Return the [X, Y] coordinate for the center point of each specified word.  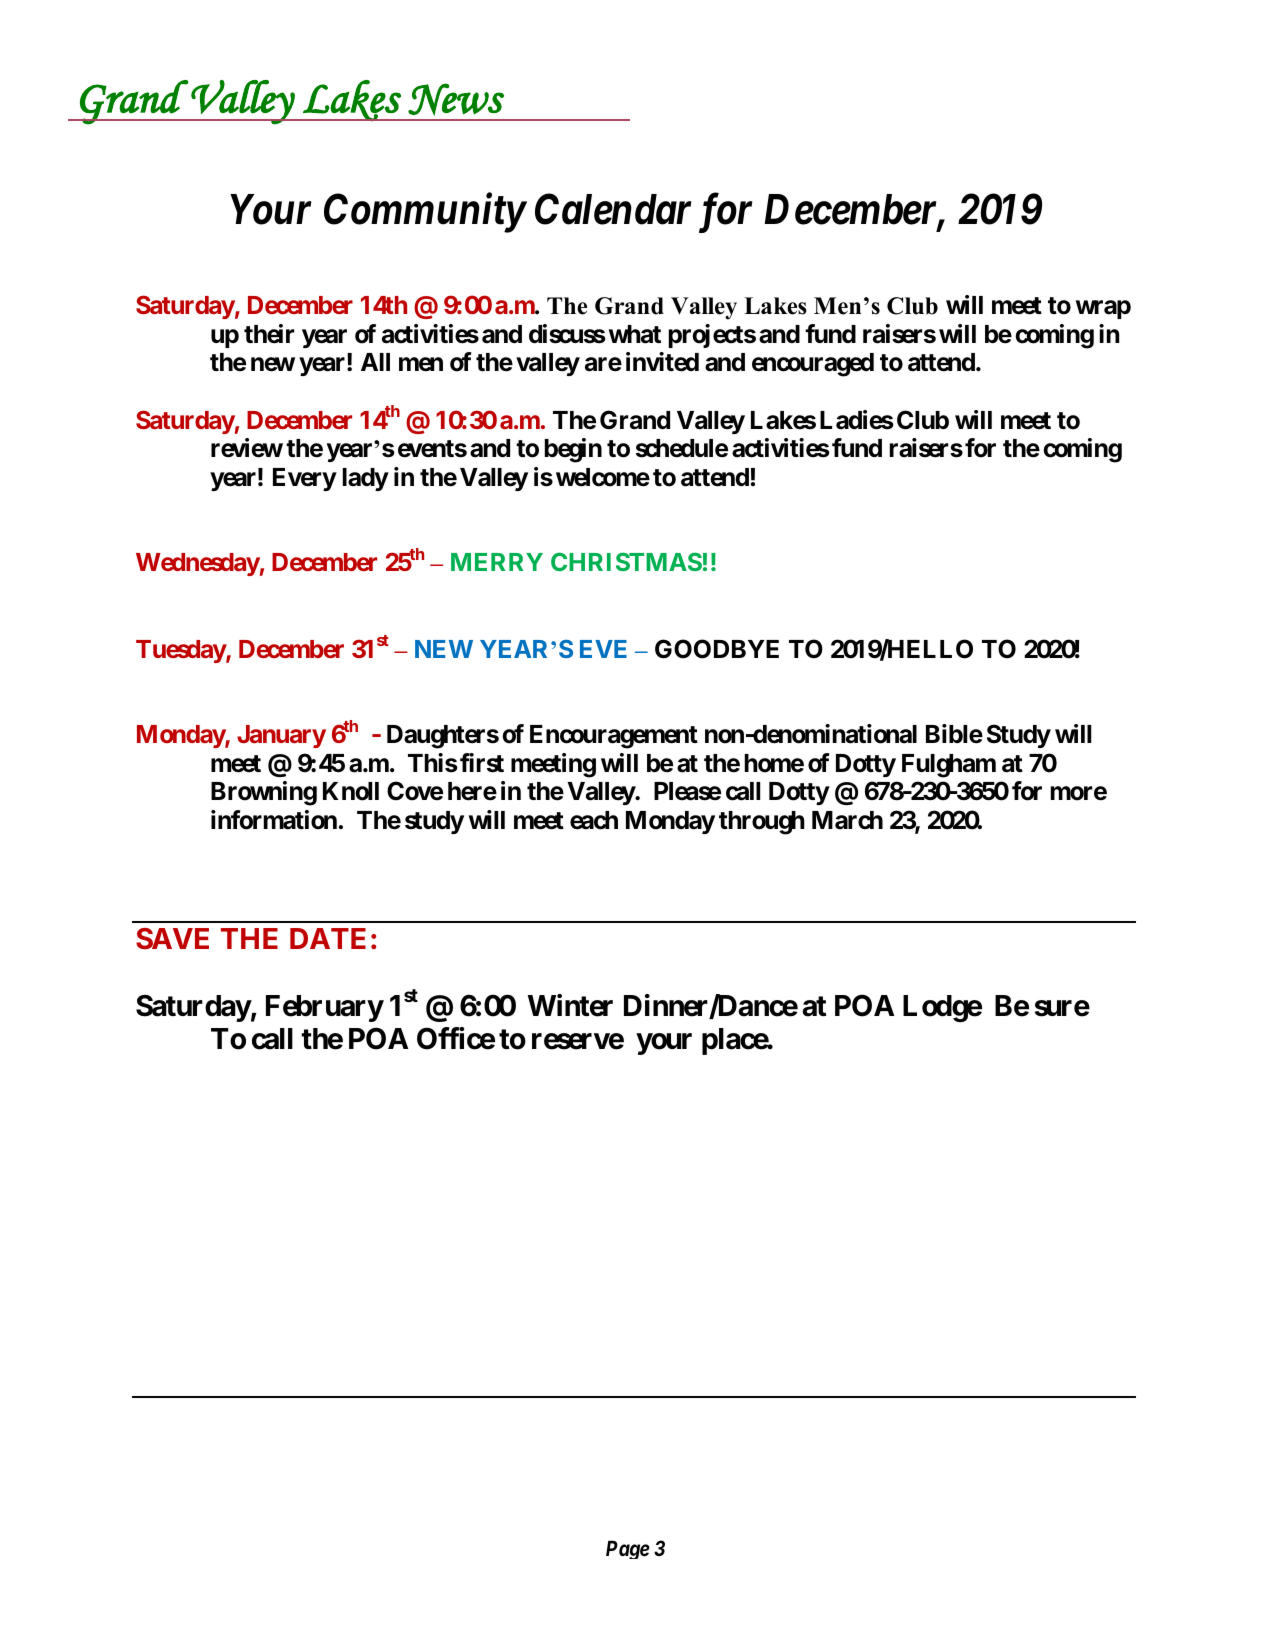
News [456, 99]
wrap [1103, 309]
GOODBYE [717, 649]
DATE [328, 938]
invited [662, 362]
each [594, 820]
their [269, 334]
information [274, 820]
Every [304, 479]
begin [573, 450]
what [635, 334]
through [762, 823]
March [847, 820]
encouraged [813, 365]
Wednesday [198, 564]
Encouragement [614, 737]
